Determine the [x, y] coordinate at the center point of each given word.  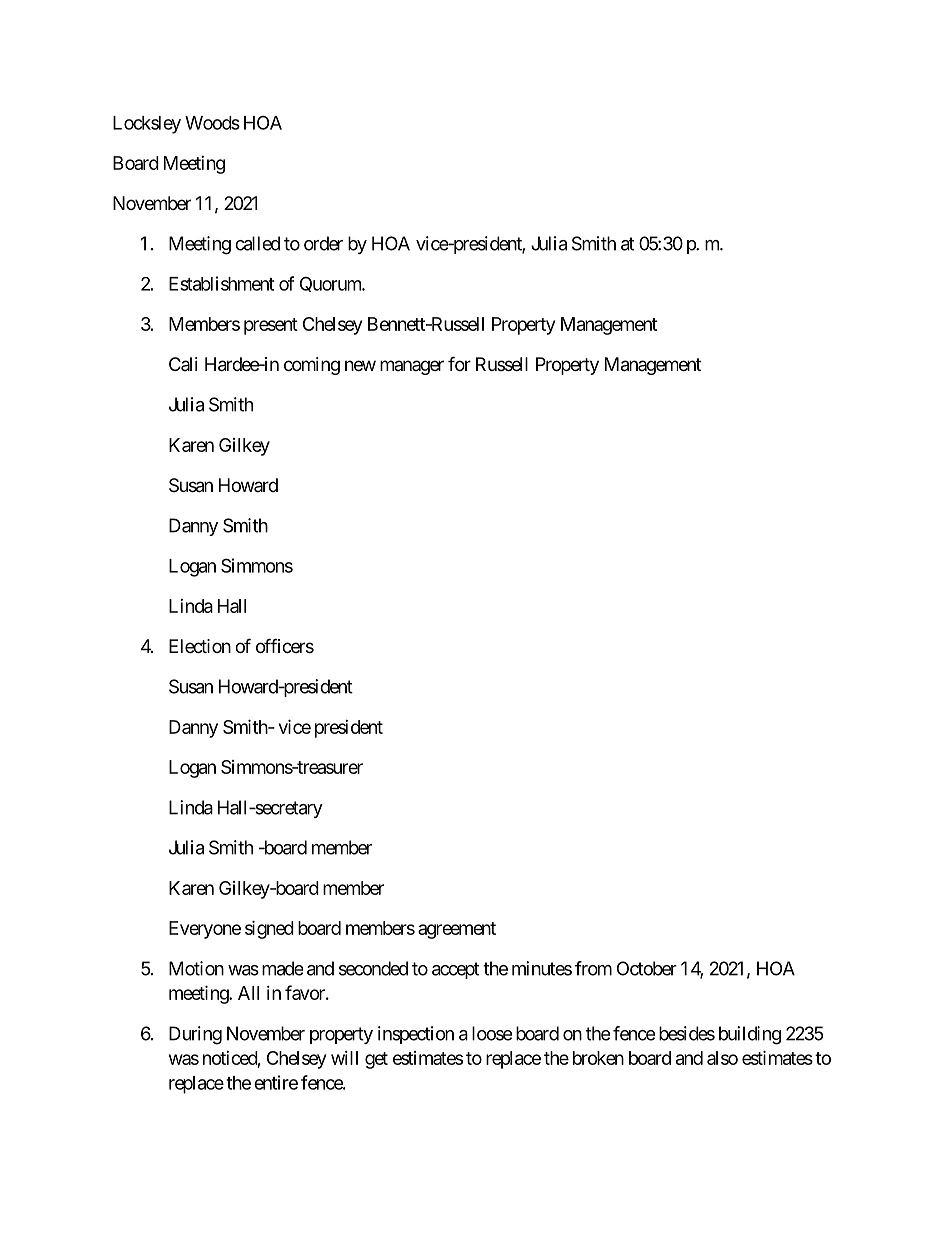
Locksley [147, 125]
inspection [416, 1035]
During [195, 1035]
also [722, 1058]
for [459, 363]
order [323, 243]
